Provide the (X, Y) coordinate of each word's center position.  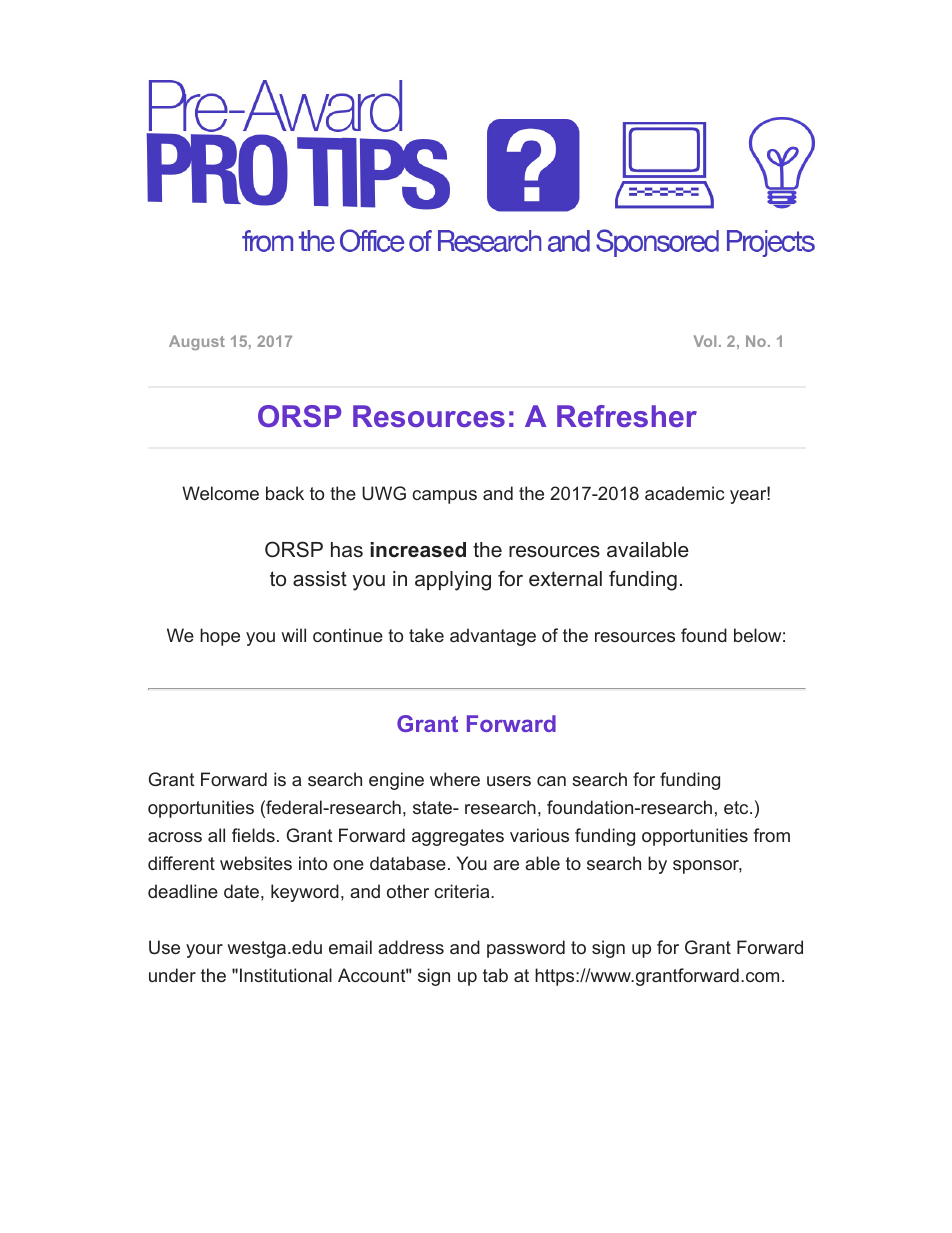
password (526, 949)
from (771, 835)
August (197, 342)
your (204, 951)
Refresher (627, 416)
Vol (705, 341)
